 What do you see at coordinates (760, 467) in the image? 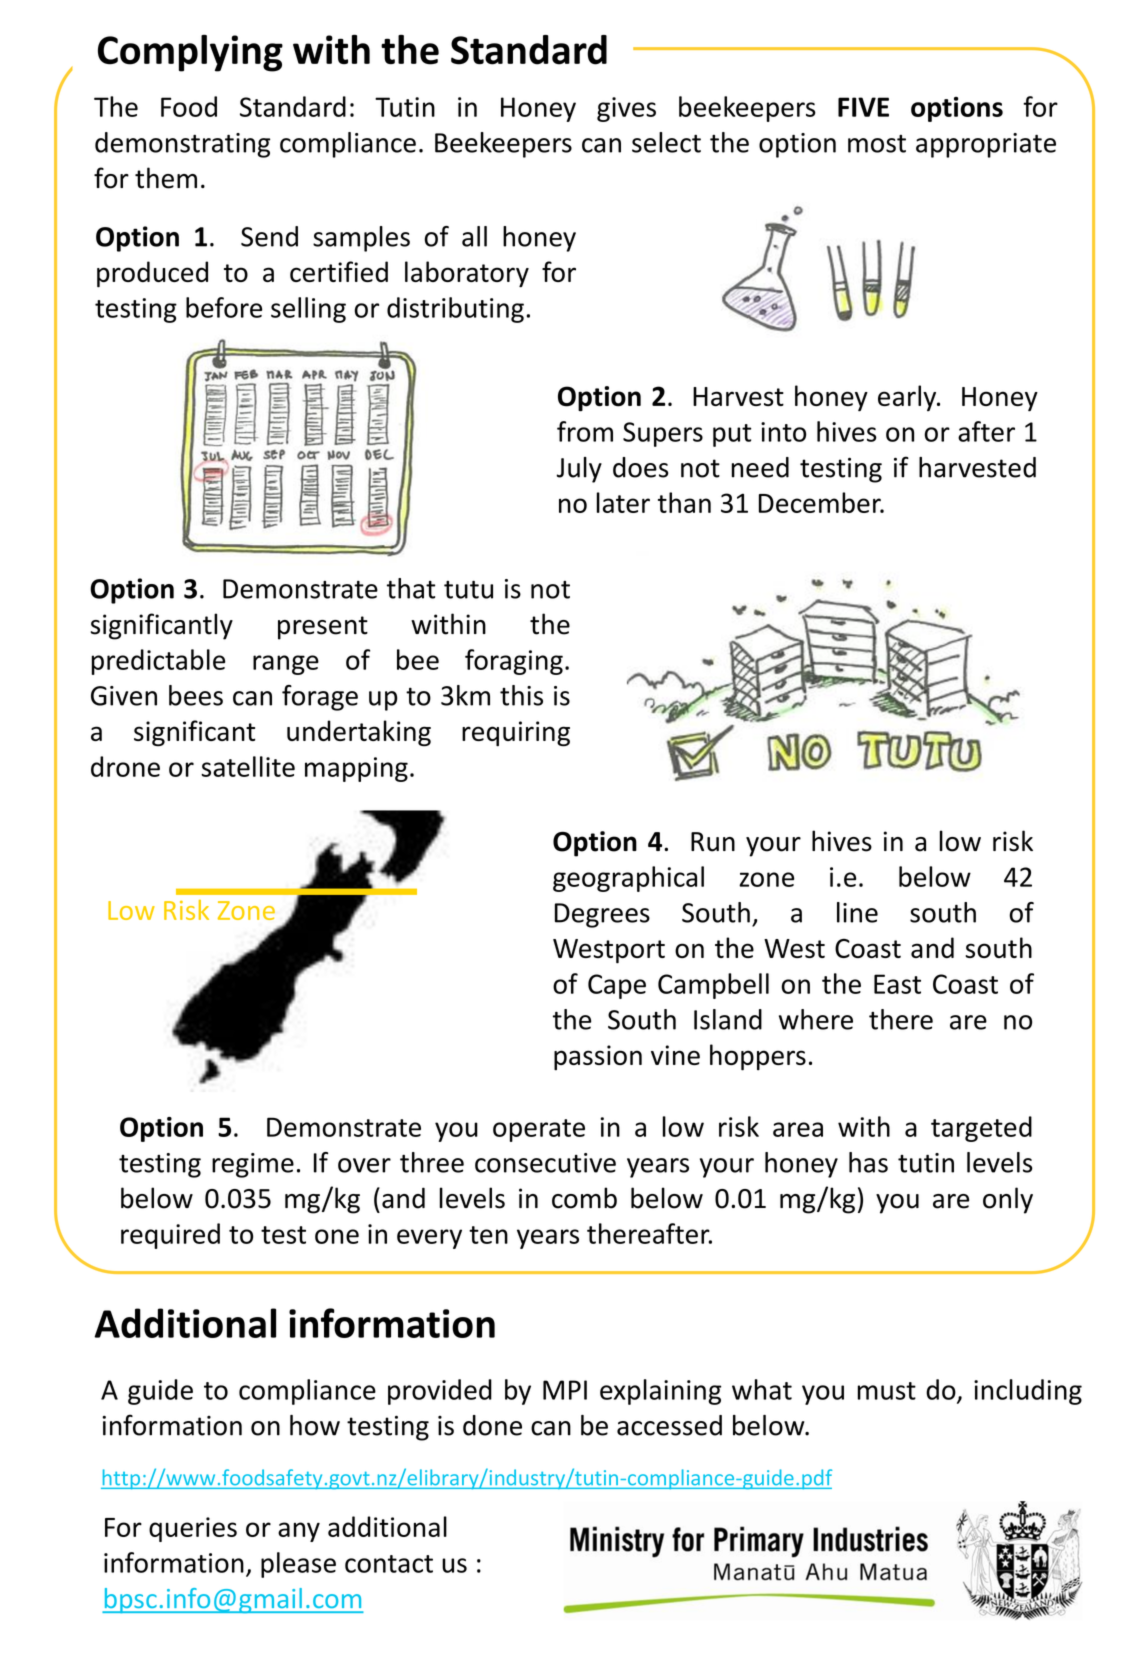
I see `need` at bounding box center [760, 467].
